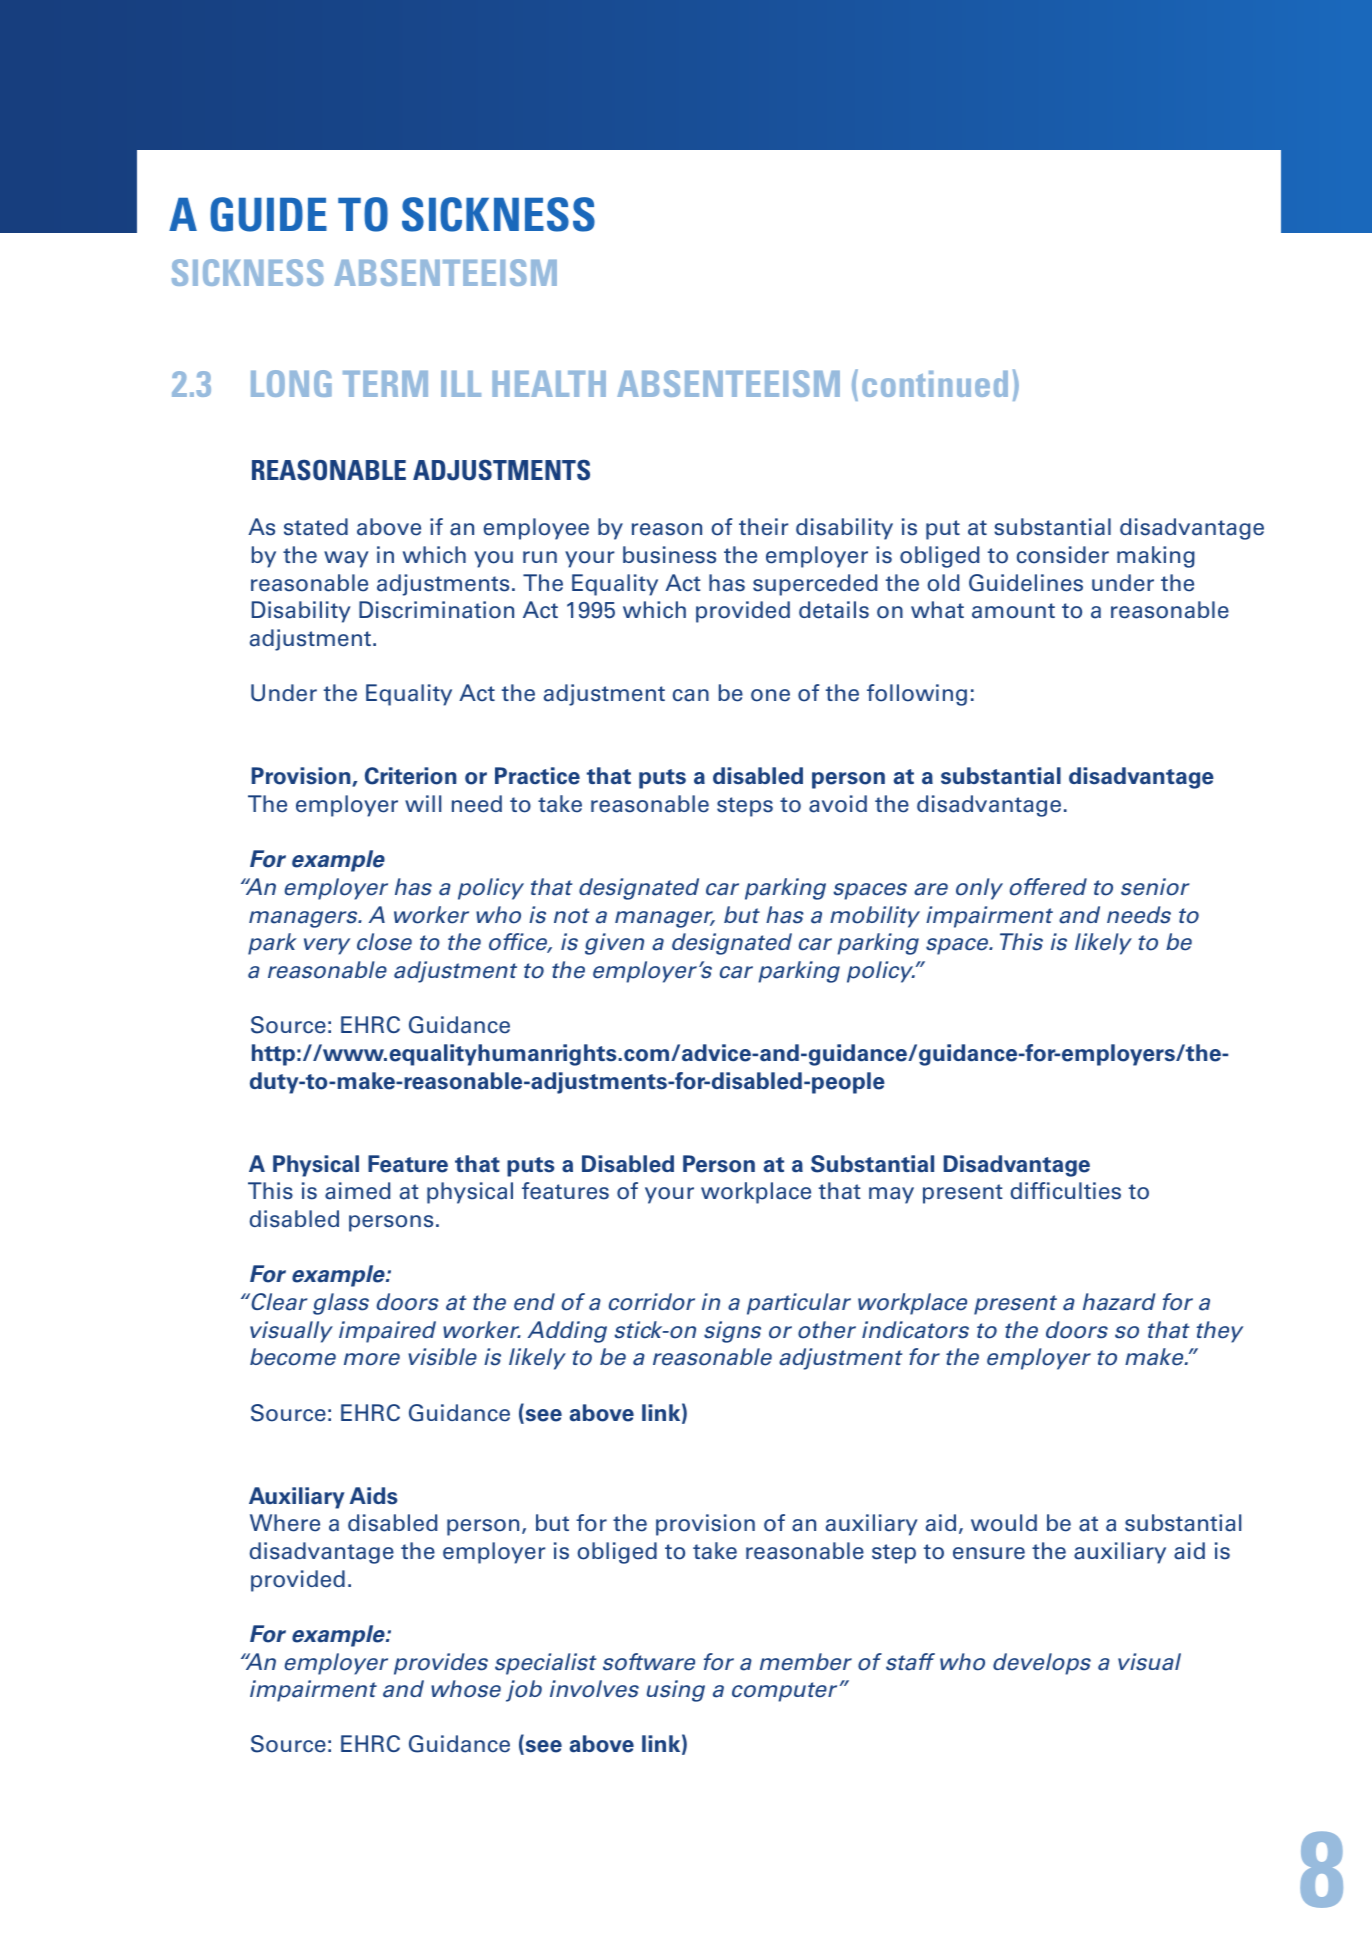 The width and height of the document is (1372, 1941). What do you see at coordinates (410, 776) in the document?
I see `Criterion` at bounding box center [410, 776].
